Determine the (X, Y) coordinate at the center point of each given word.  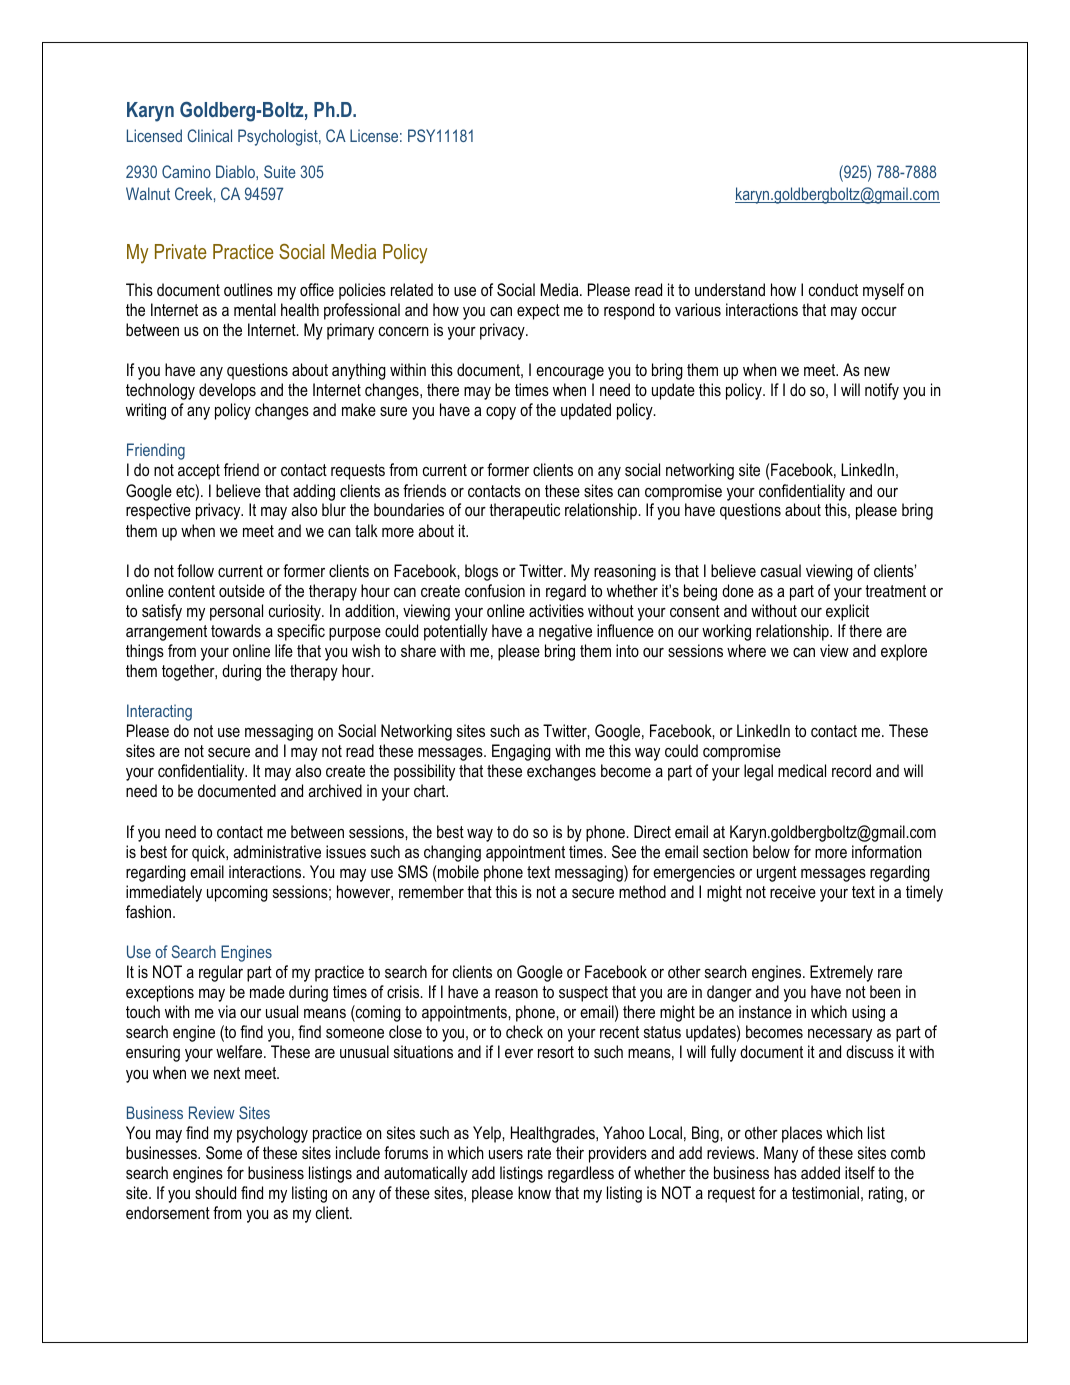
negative (565, 632)
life (284, 650)
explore (904, 652)
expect (538, 312)
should (215, 1192)
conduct (833, 289)
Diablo (236, 171)
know (534, 1192)
